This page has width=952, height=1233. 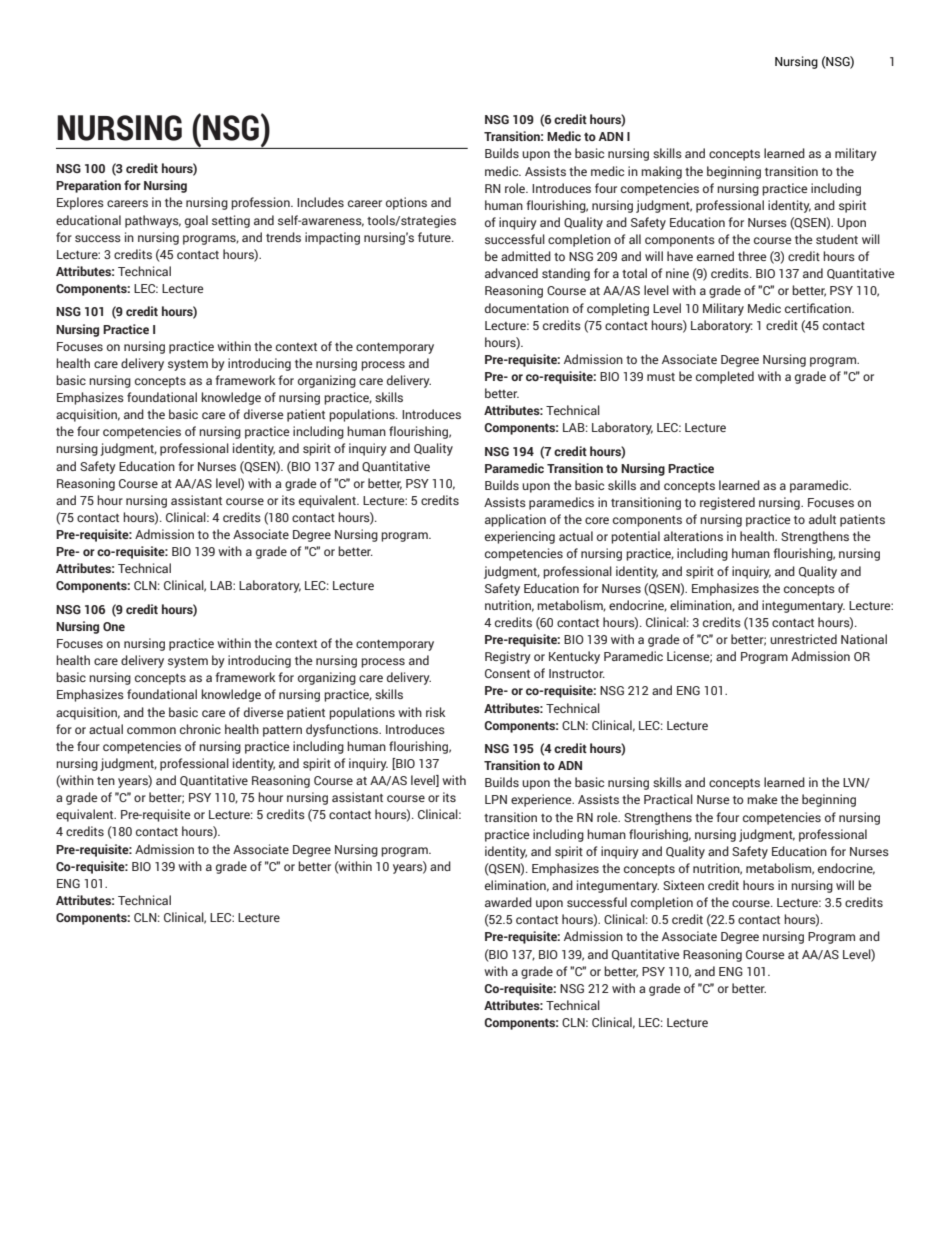 What do you see at coordinates (822, 519) in the page?
I see `adult` at bounding box center [822, 519].
